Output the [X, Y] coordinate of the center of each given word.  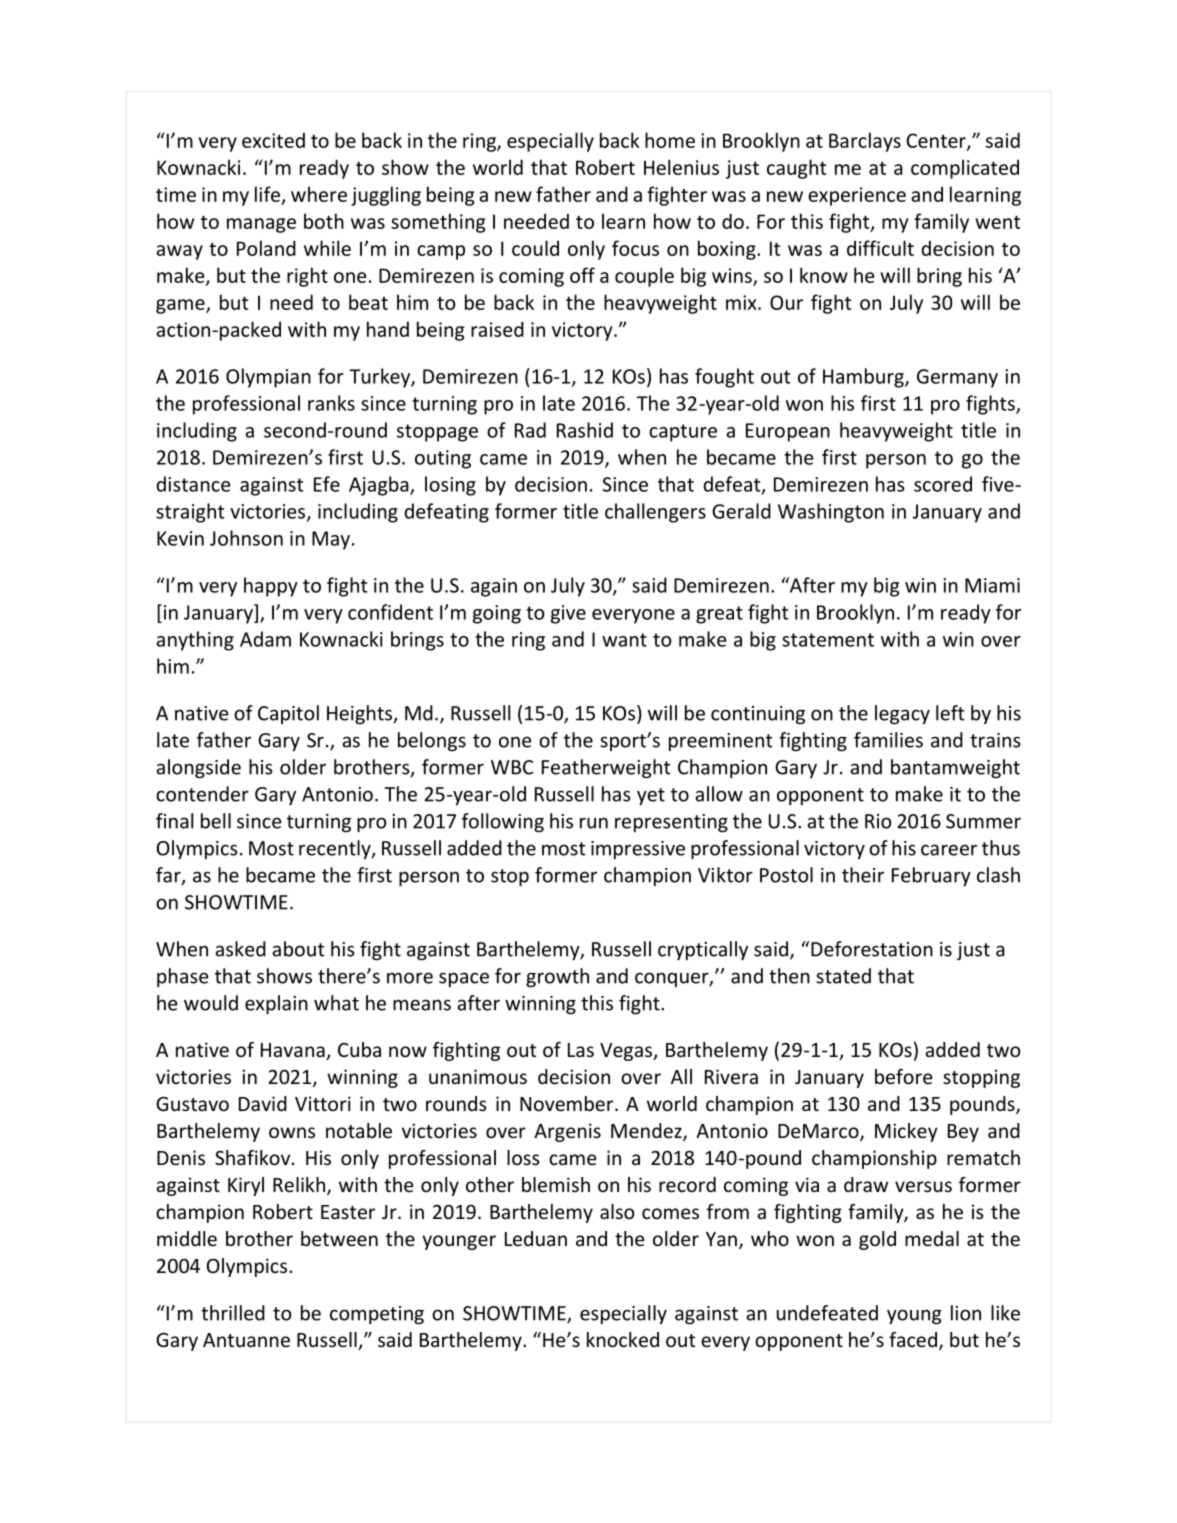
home [670, 140]
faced [913, 1339]
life [267, 194]
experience [857, 196]
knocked [623, 1339]
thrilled [233, 1313]
